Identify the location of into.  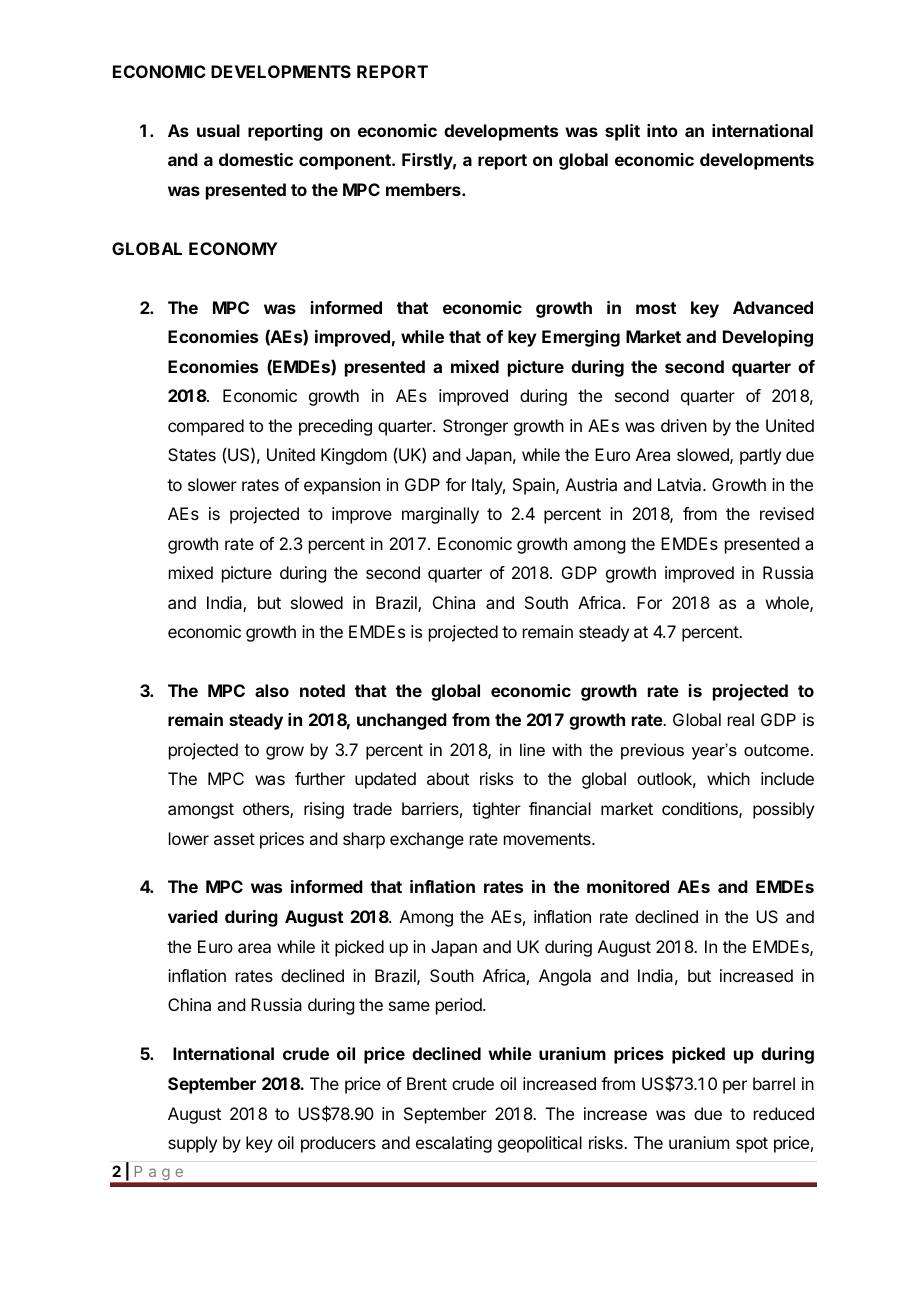
(662, 130).
